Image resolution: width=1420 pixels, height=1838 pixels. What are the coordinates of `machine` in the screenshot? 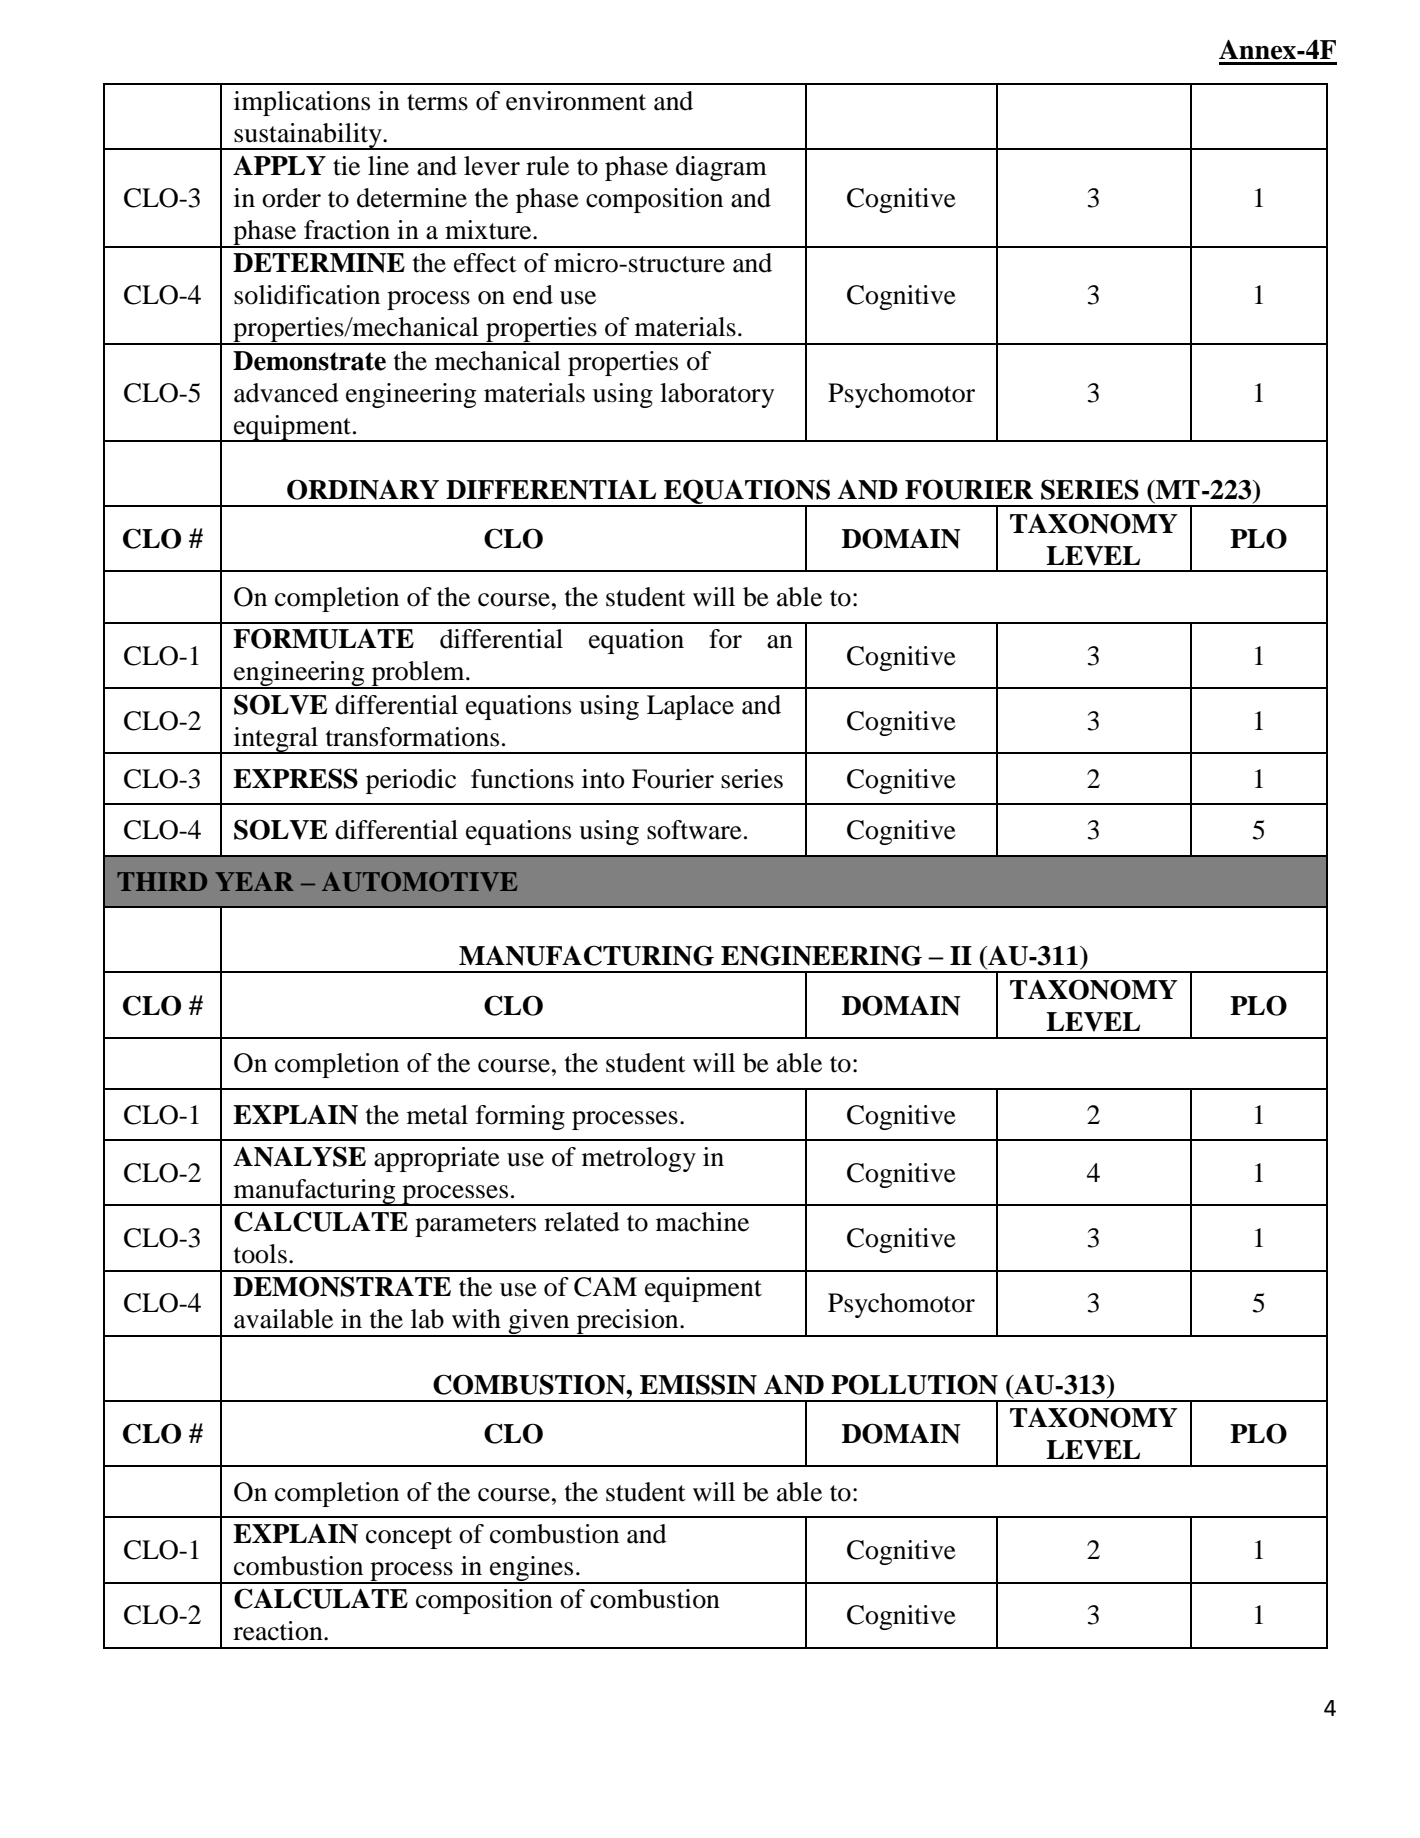 It's located at (702, 1222).
